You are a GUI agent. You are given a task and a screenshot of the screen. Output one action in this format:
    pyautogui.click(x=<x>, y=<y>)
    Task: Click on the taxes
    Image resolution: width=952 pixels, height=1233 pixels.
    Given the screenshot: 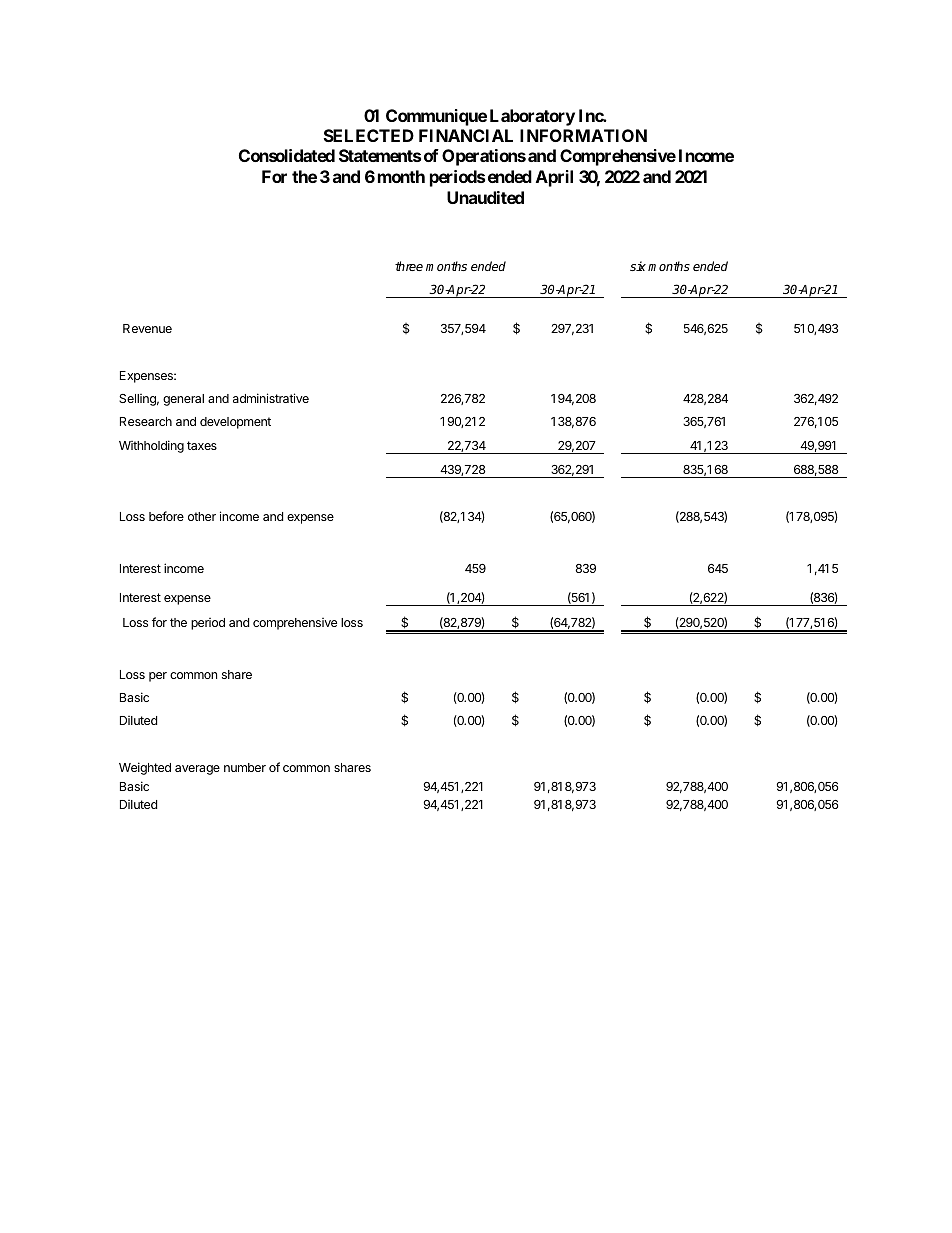 What is the action you would take?
    pyautogui.click(x=202, y=445)
